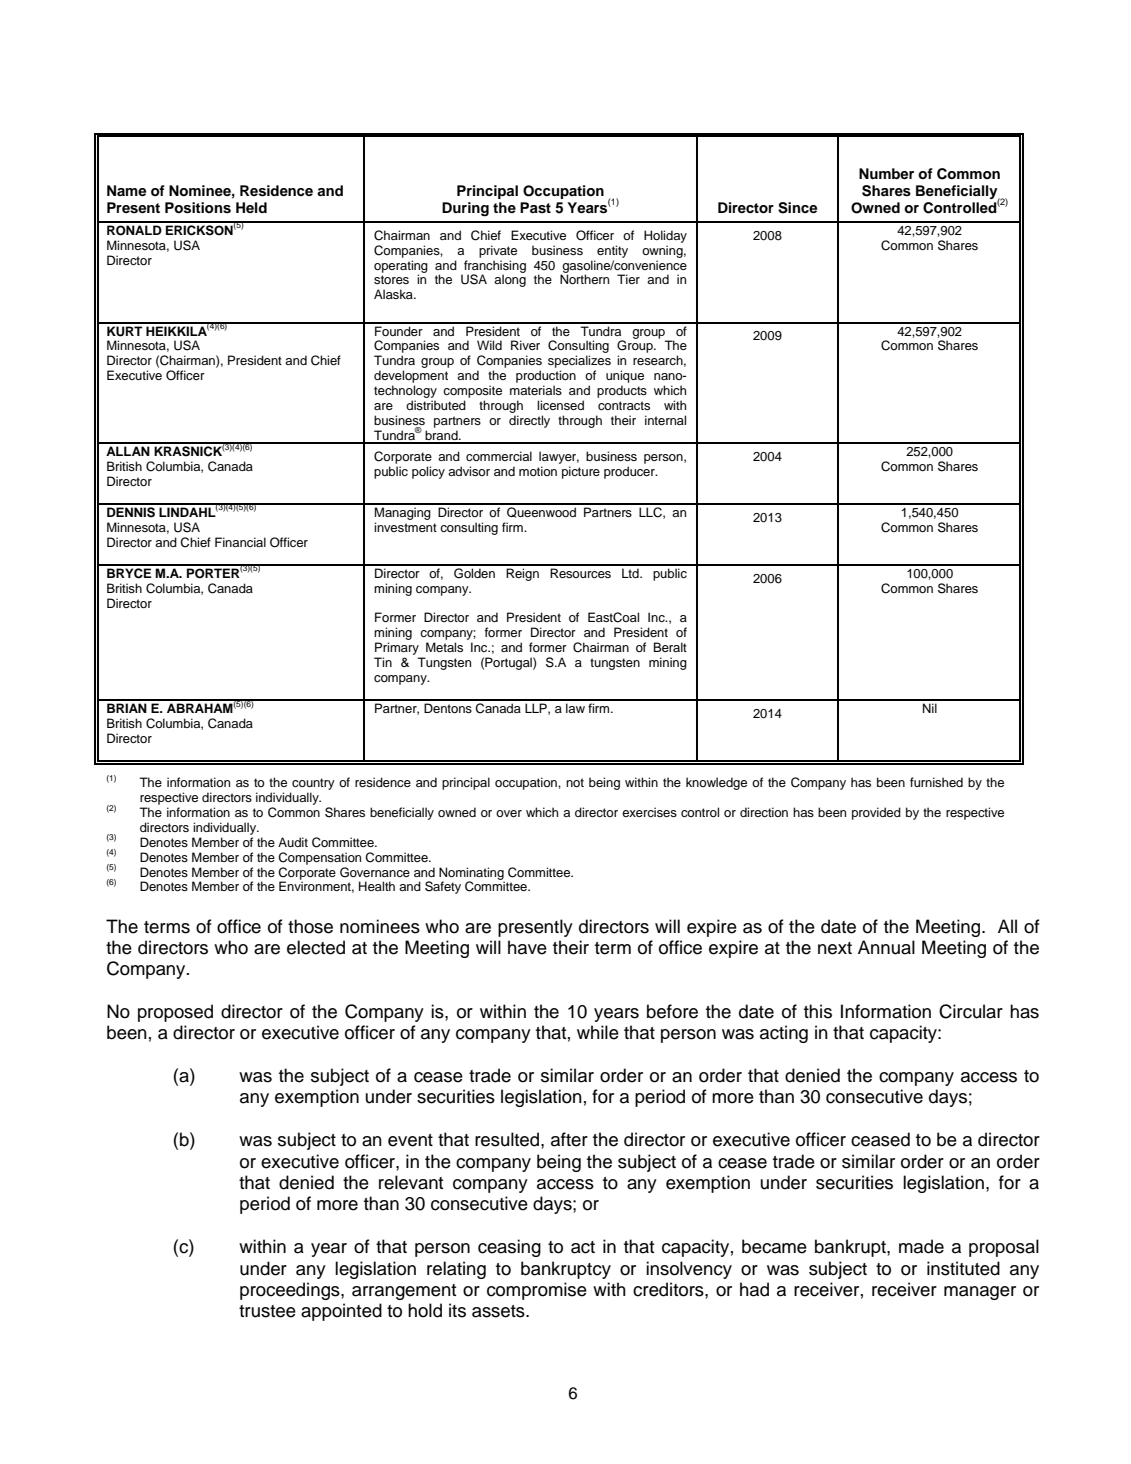 The width and height of the document is (1131, 1464). What do you see at coordinates (537, 1291) in the document?
I see `compromise` at bounding box center [537, 1291].
